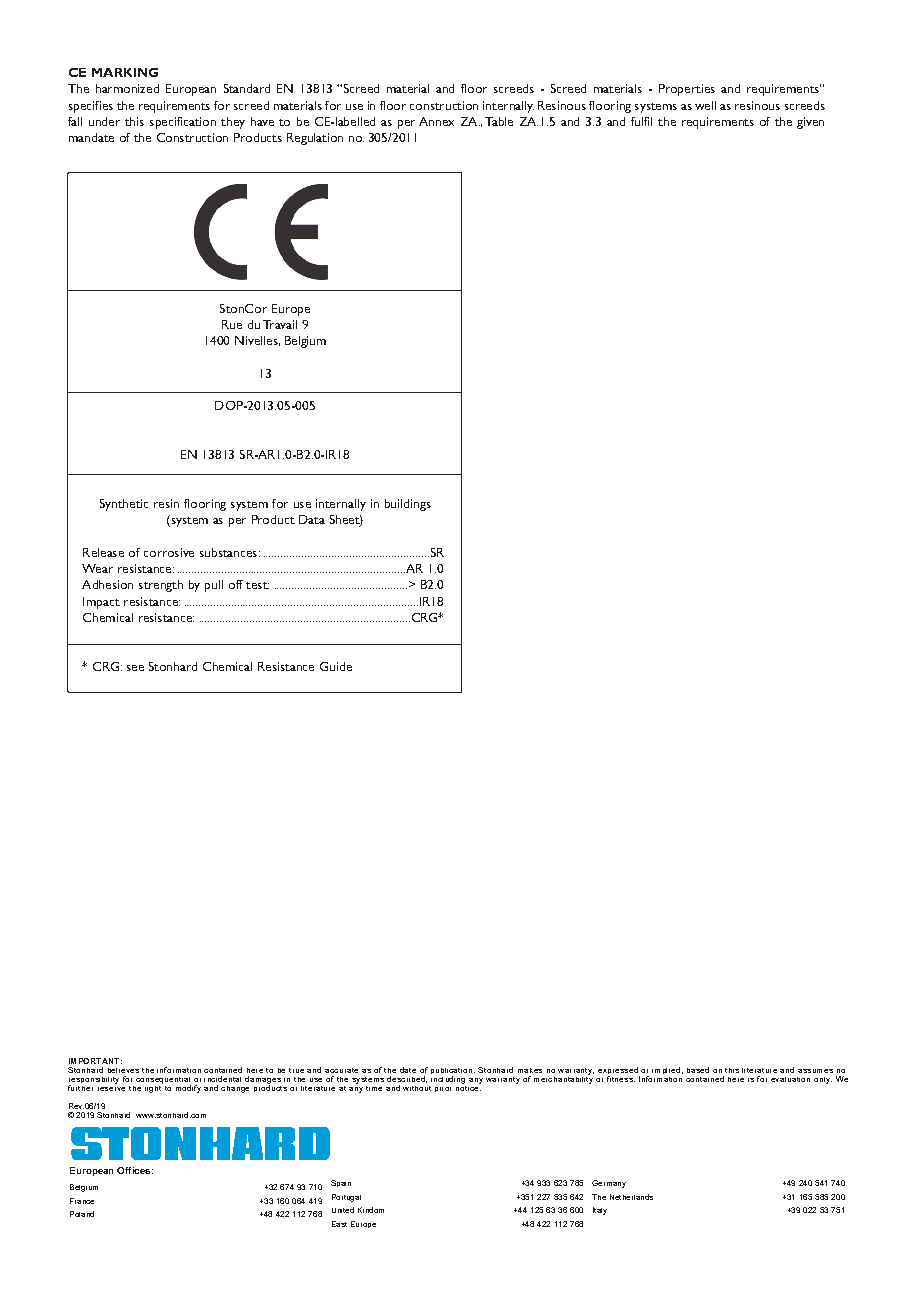 This image has height=1296, width=924. What do you see at coordinates (436, 121) in the image?
I see `Annex` at bounding box center [436, 121].
